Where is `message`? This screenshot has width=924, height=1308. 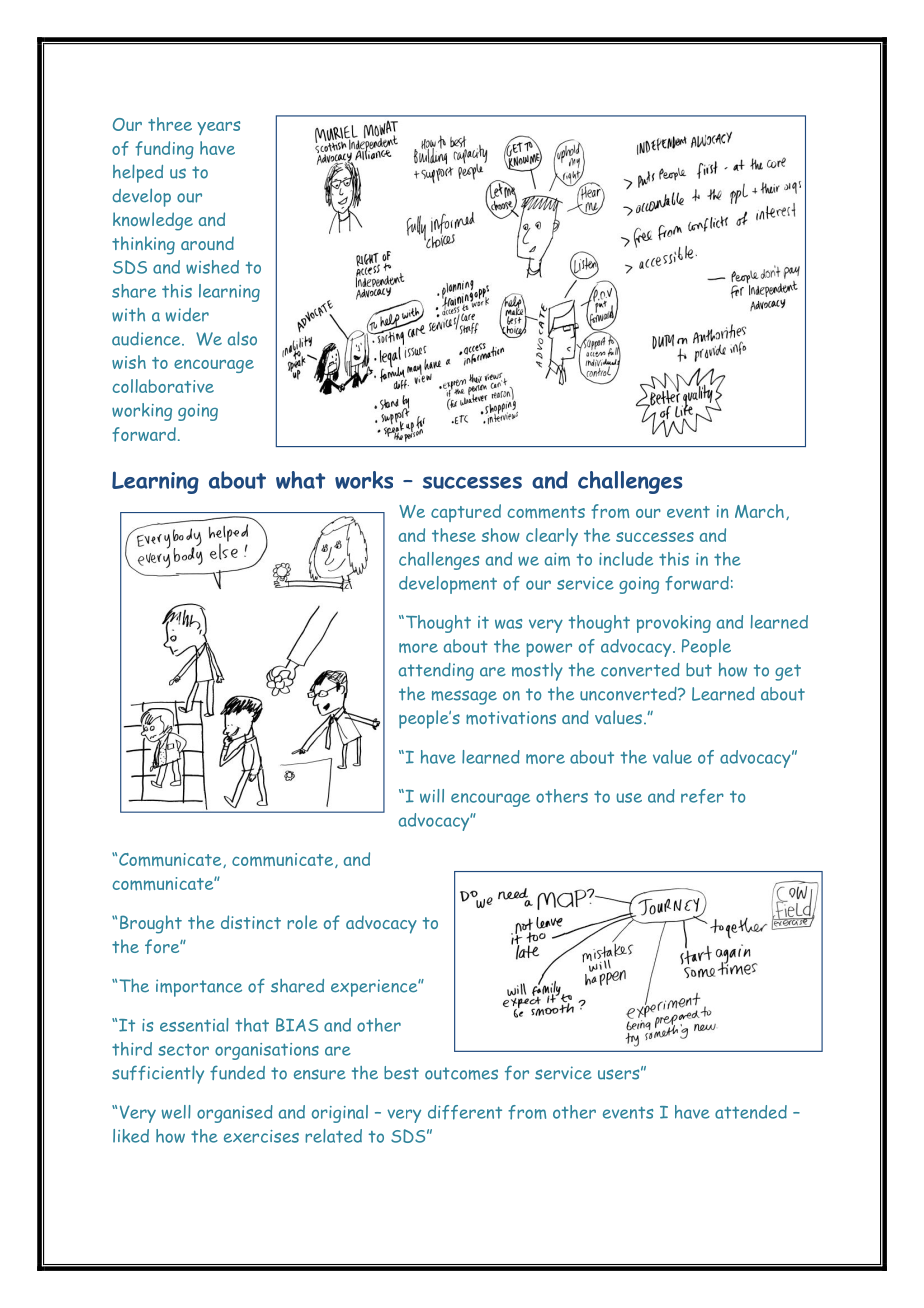
message is located at coordinates (464, 697).
